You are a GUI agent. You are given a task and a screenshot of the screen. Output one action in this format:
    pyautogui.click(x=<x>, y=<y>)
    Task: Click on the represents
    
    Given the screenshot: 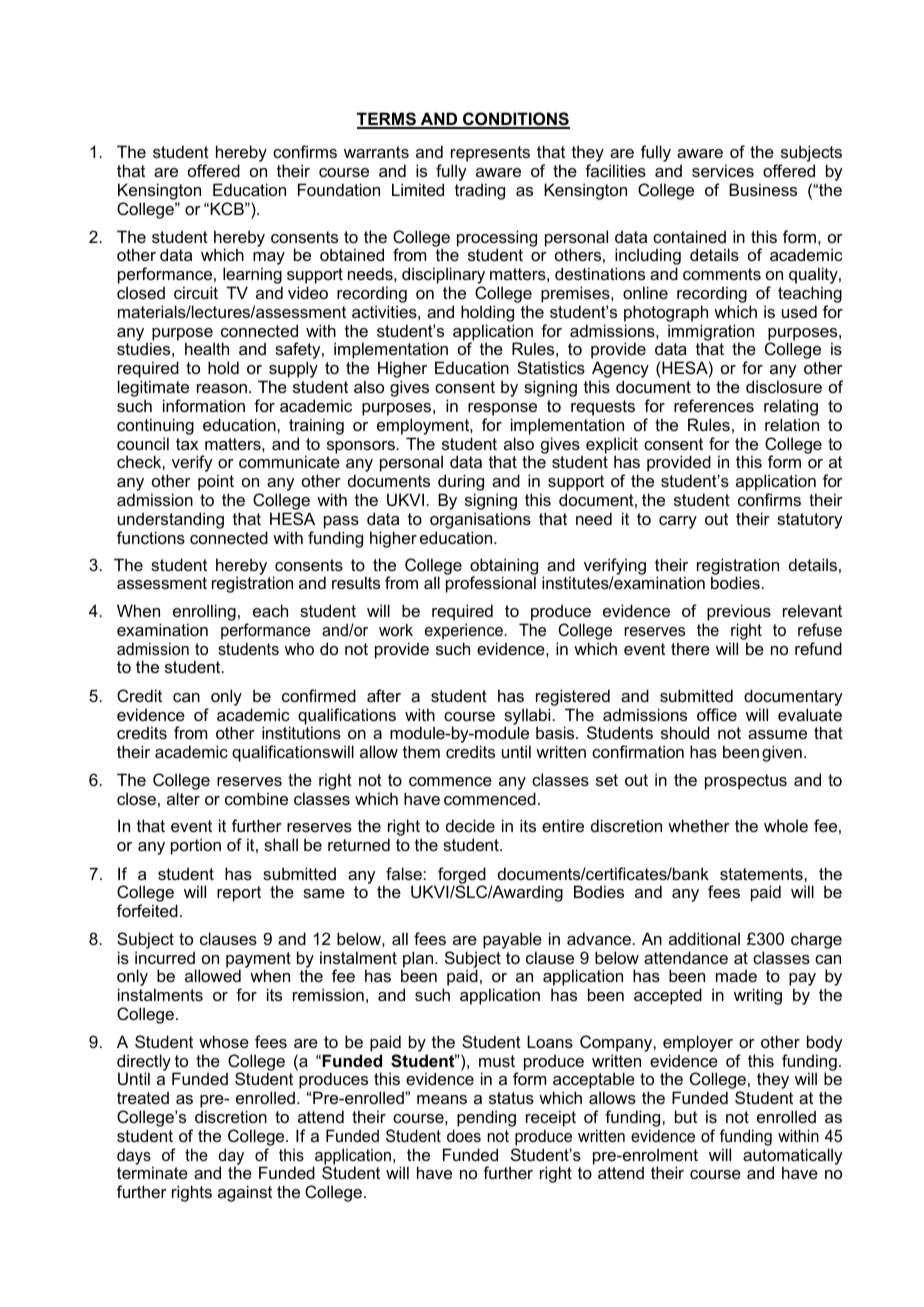 What is the action you would take?
    pyautogui.click(x=490, y=154)
